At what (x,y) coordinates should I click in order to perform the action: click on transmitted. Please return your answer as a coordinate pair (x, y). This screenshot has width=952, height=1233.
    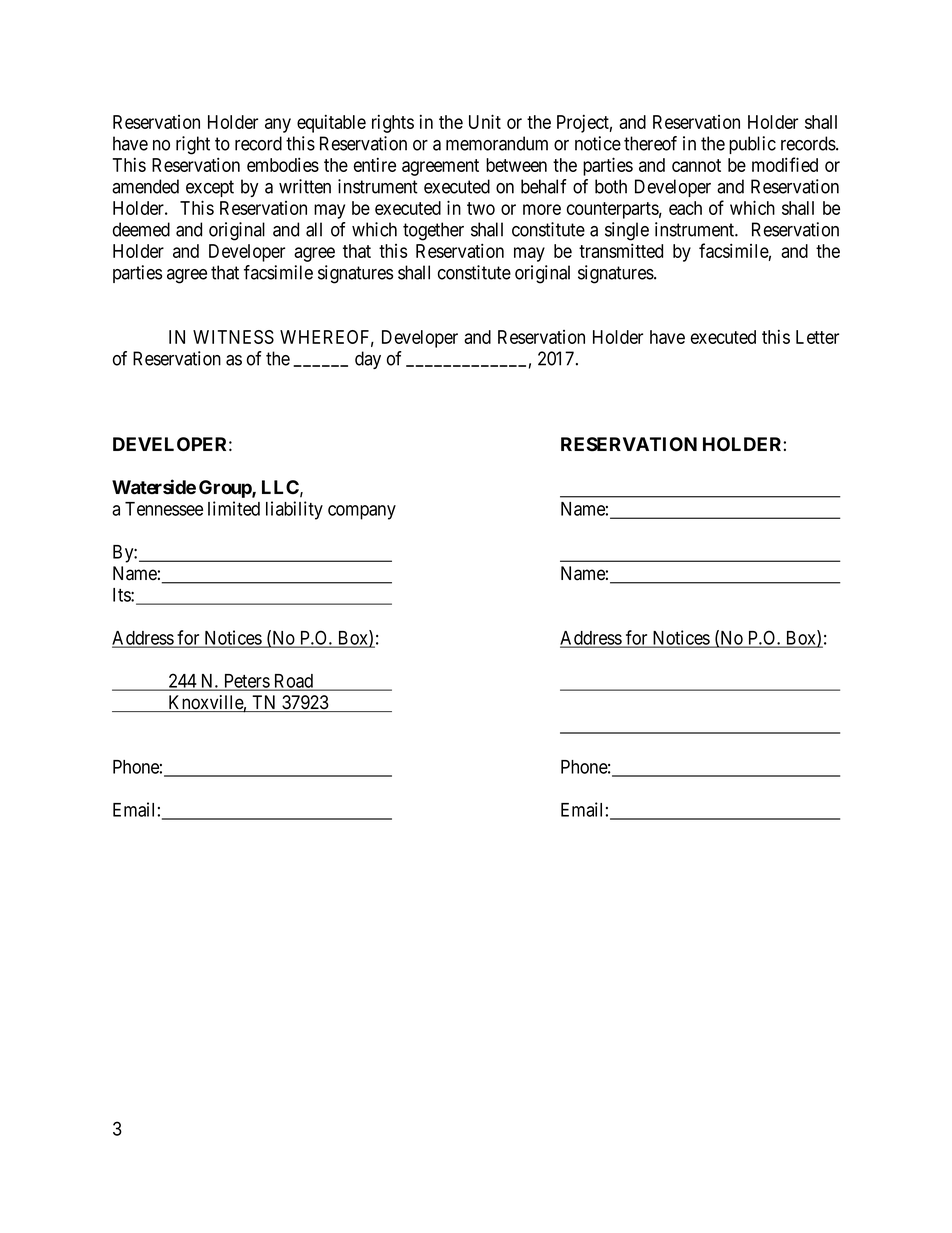
    Looking at the image, I should click on (621, 250).
